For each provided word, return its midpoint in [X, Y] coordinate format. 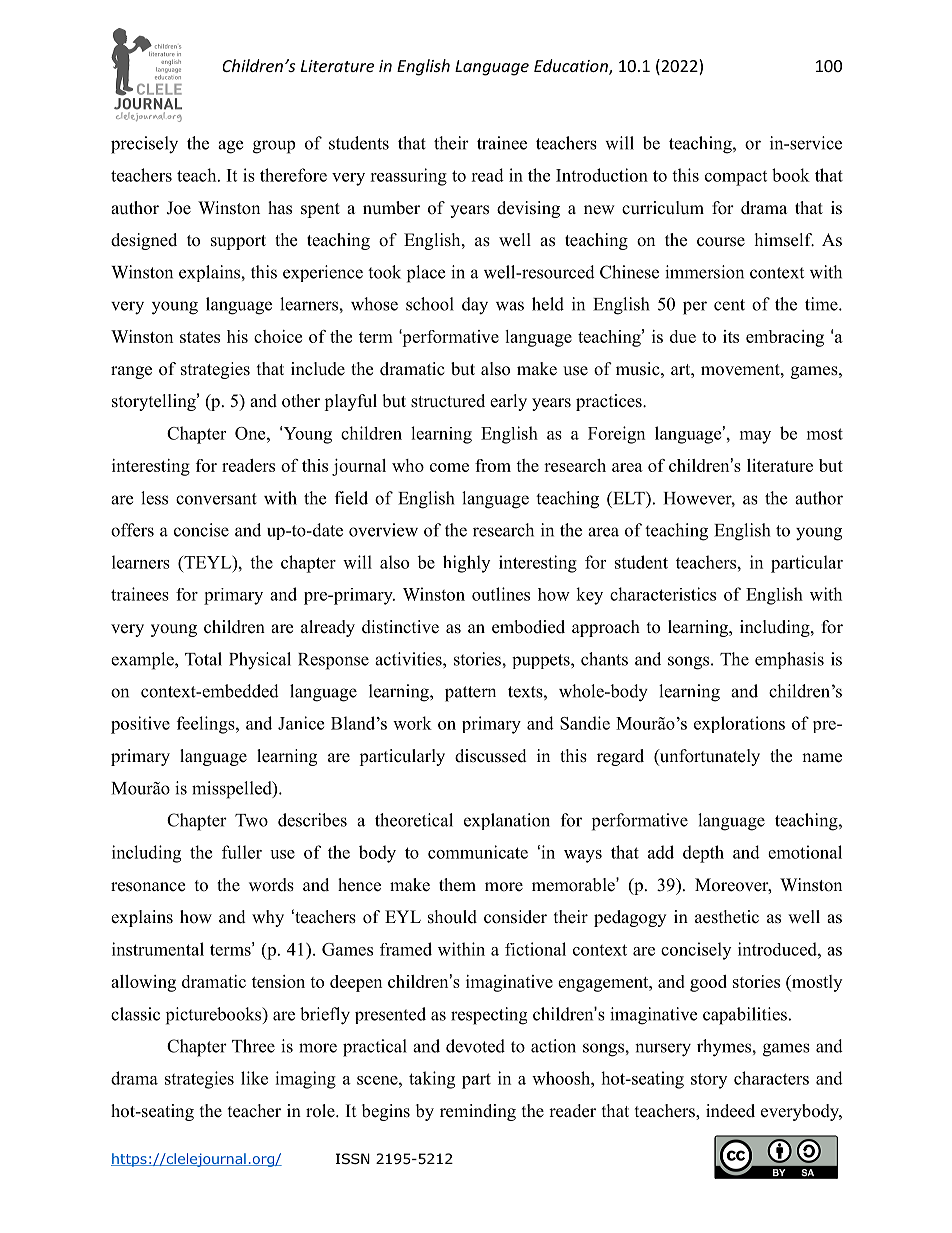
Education [572, 67]
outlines [501, 594]
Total [203, 659]
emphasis [789, 660]
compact [736, 178]
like [254, 1078]
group [274, 147]
